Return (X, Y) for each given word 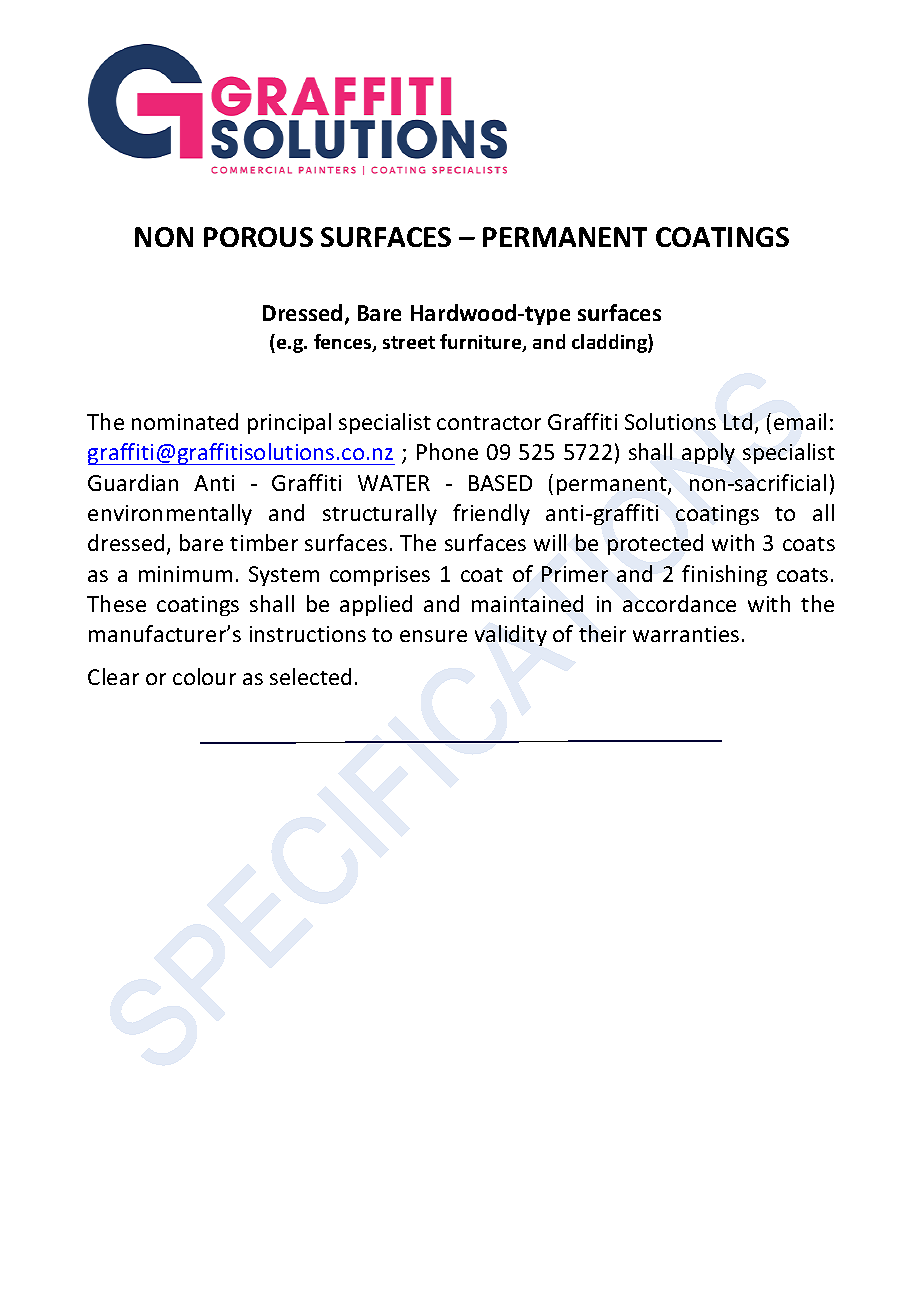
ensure (433, 636)
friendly (491, 514)
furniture (482, 343)
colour (204, 676)
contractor (489, 423)
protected (655, 544)
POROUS (258, 237)
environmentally (170, 514)
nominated (185, 421)
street (409, 342)
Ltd (738, 421)
